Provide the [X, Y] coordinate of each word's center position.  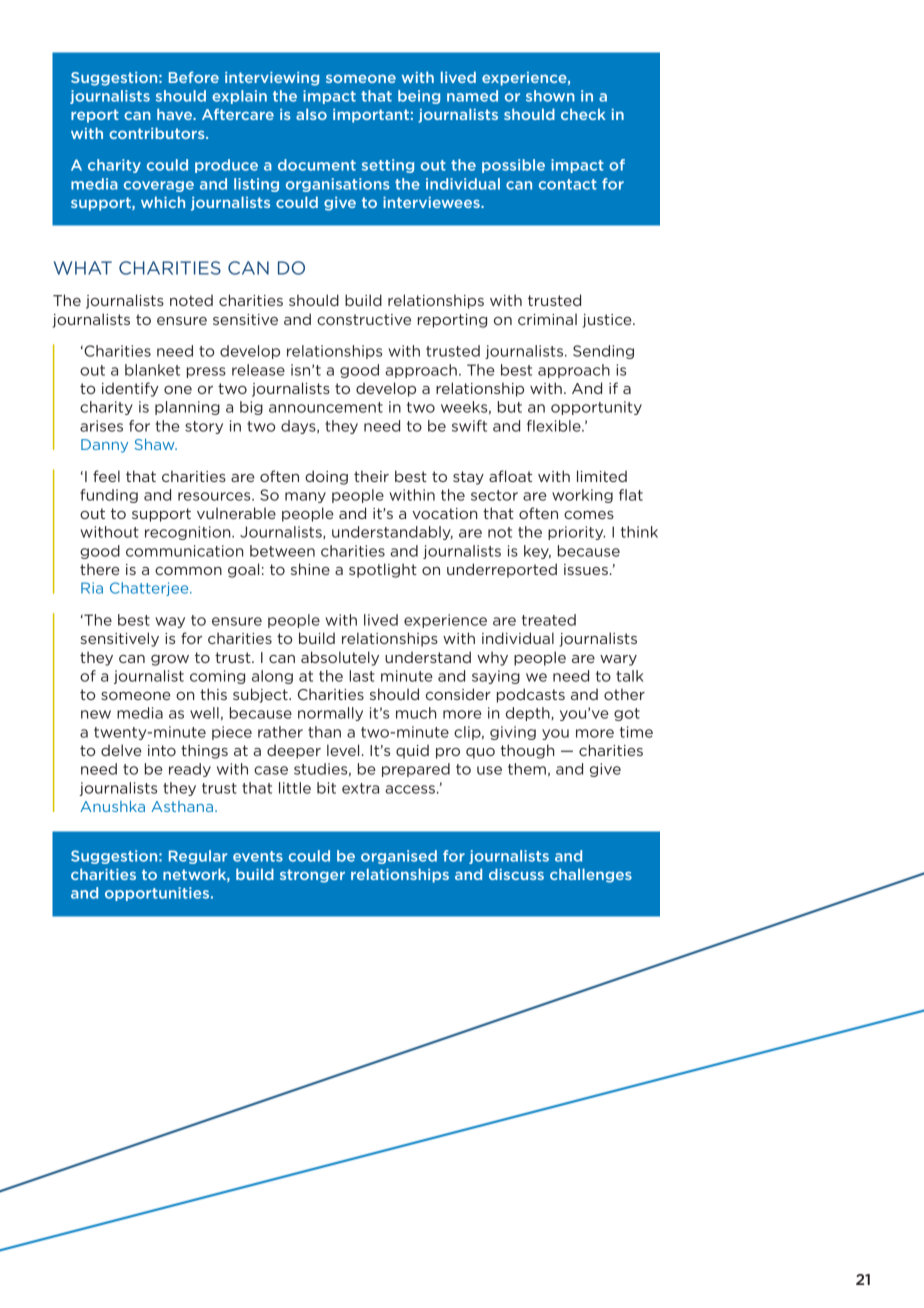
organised [399, 857]
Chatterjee [150, 589]
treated [549, 620]
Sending [603, 352]
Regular [198, 857]
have [176, 114]
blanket [152, 370]
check [583, 114]
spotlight [383, 570]
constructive [364, 319]
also [311, 114]
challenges [591, 875]
